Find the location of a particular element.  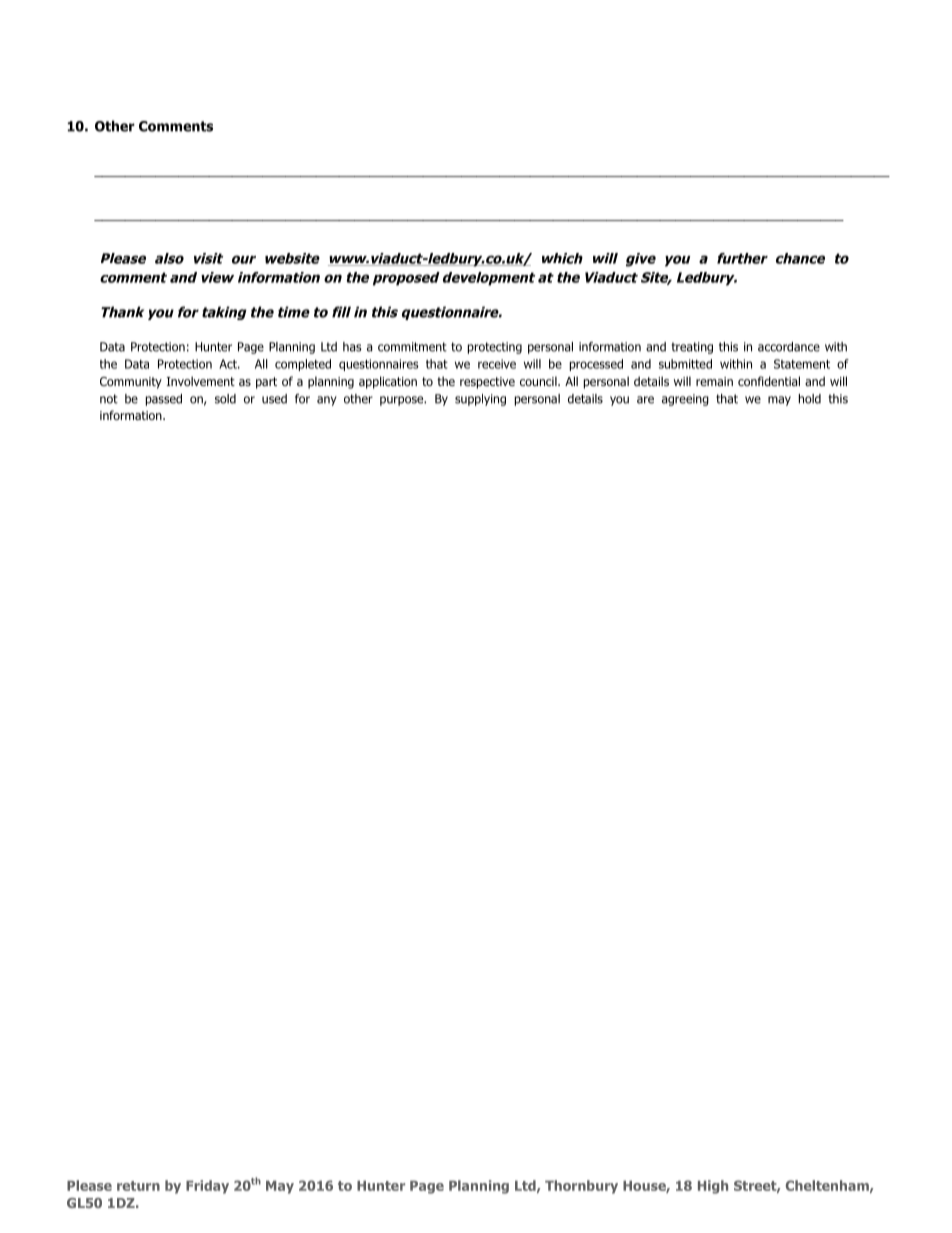

hold is located at coordinates (810, 399).
